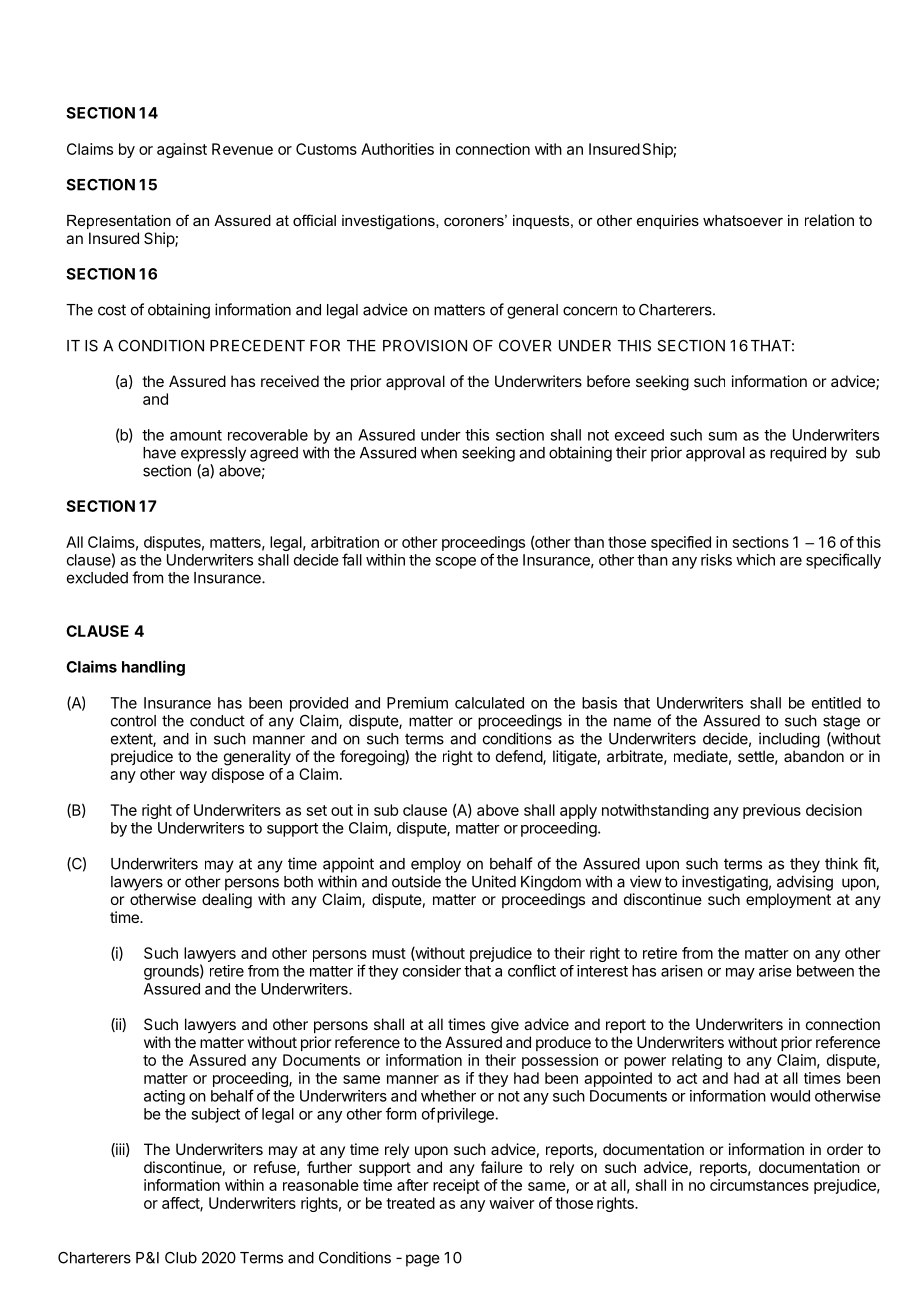 This document has width=924, height=1308. What do you see at coordinates (196, 435) in the document?
I see `amount` at bounding box center [196, 435].
